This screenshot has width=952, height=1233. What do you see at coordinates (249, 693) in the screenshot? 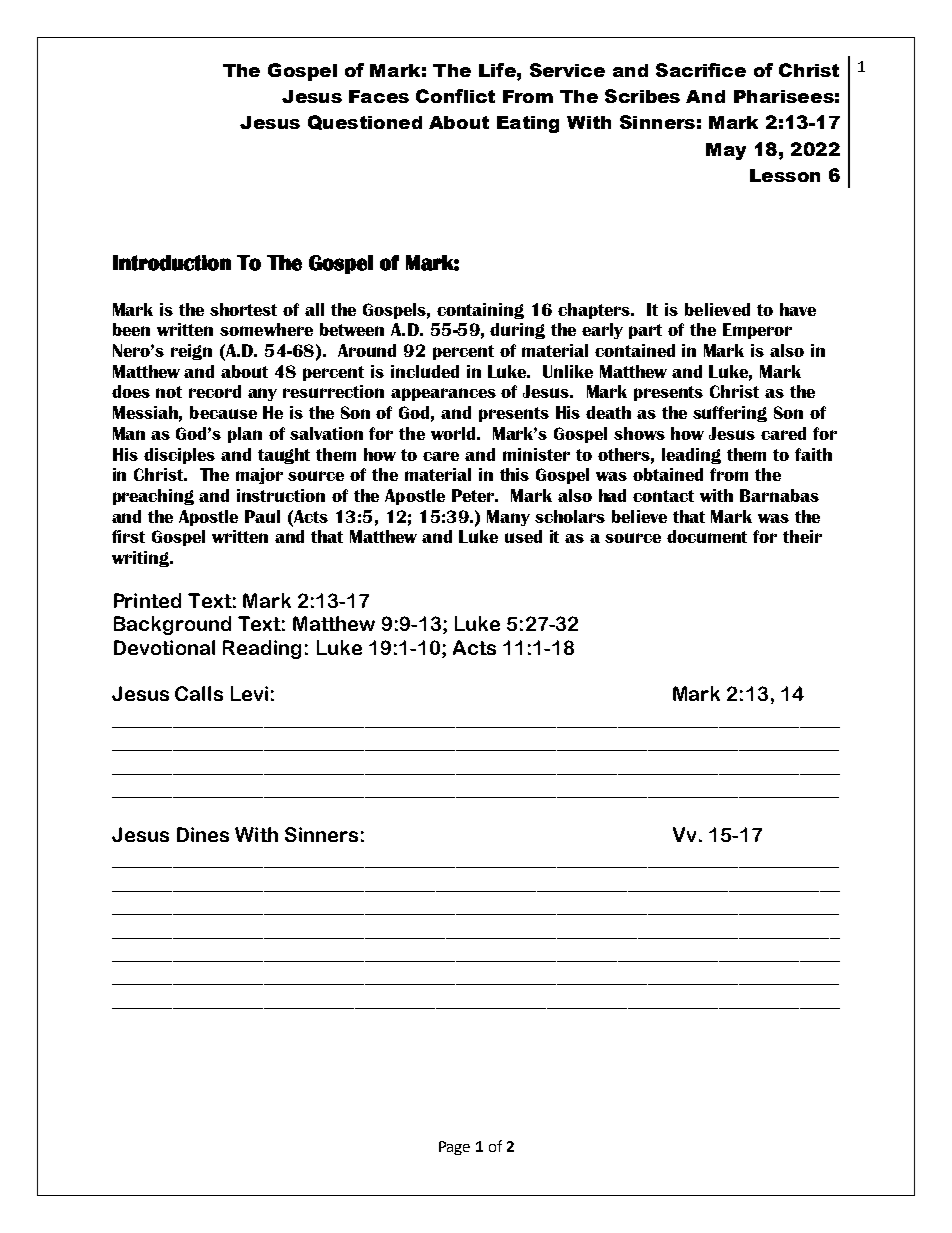
I see `Levi` at bounding box center [249, 693].
